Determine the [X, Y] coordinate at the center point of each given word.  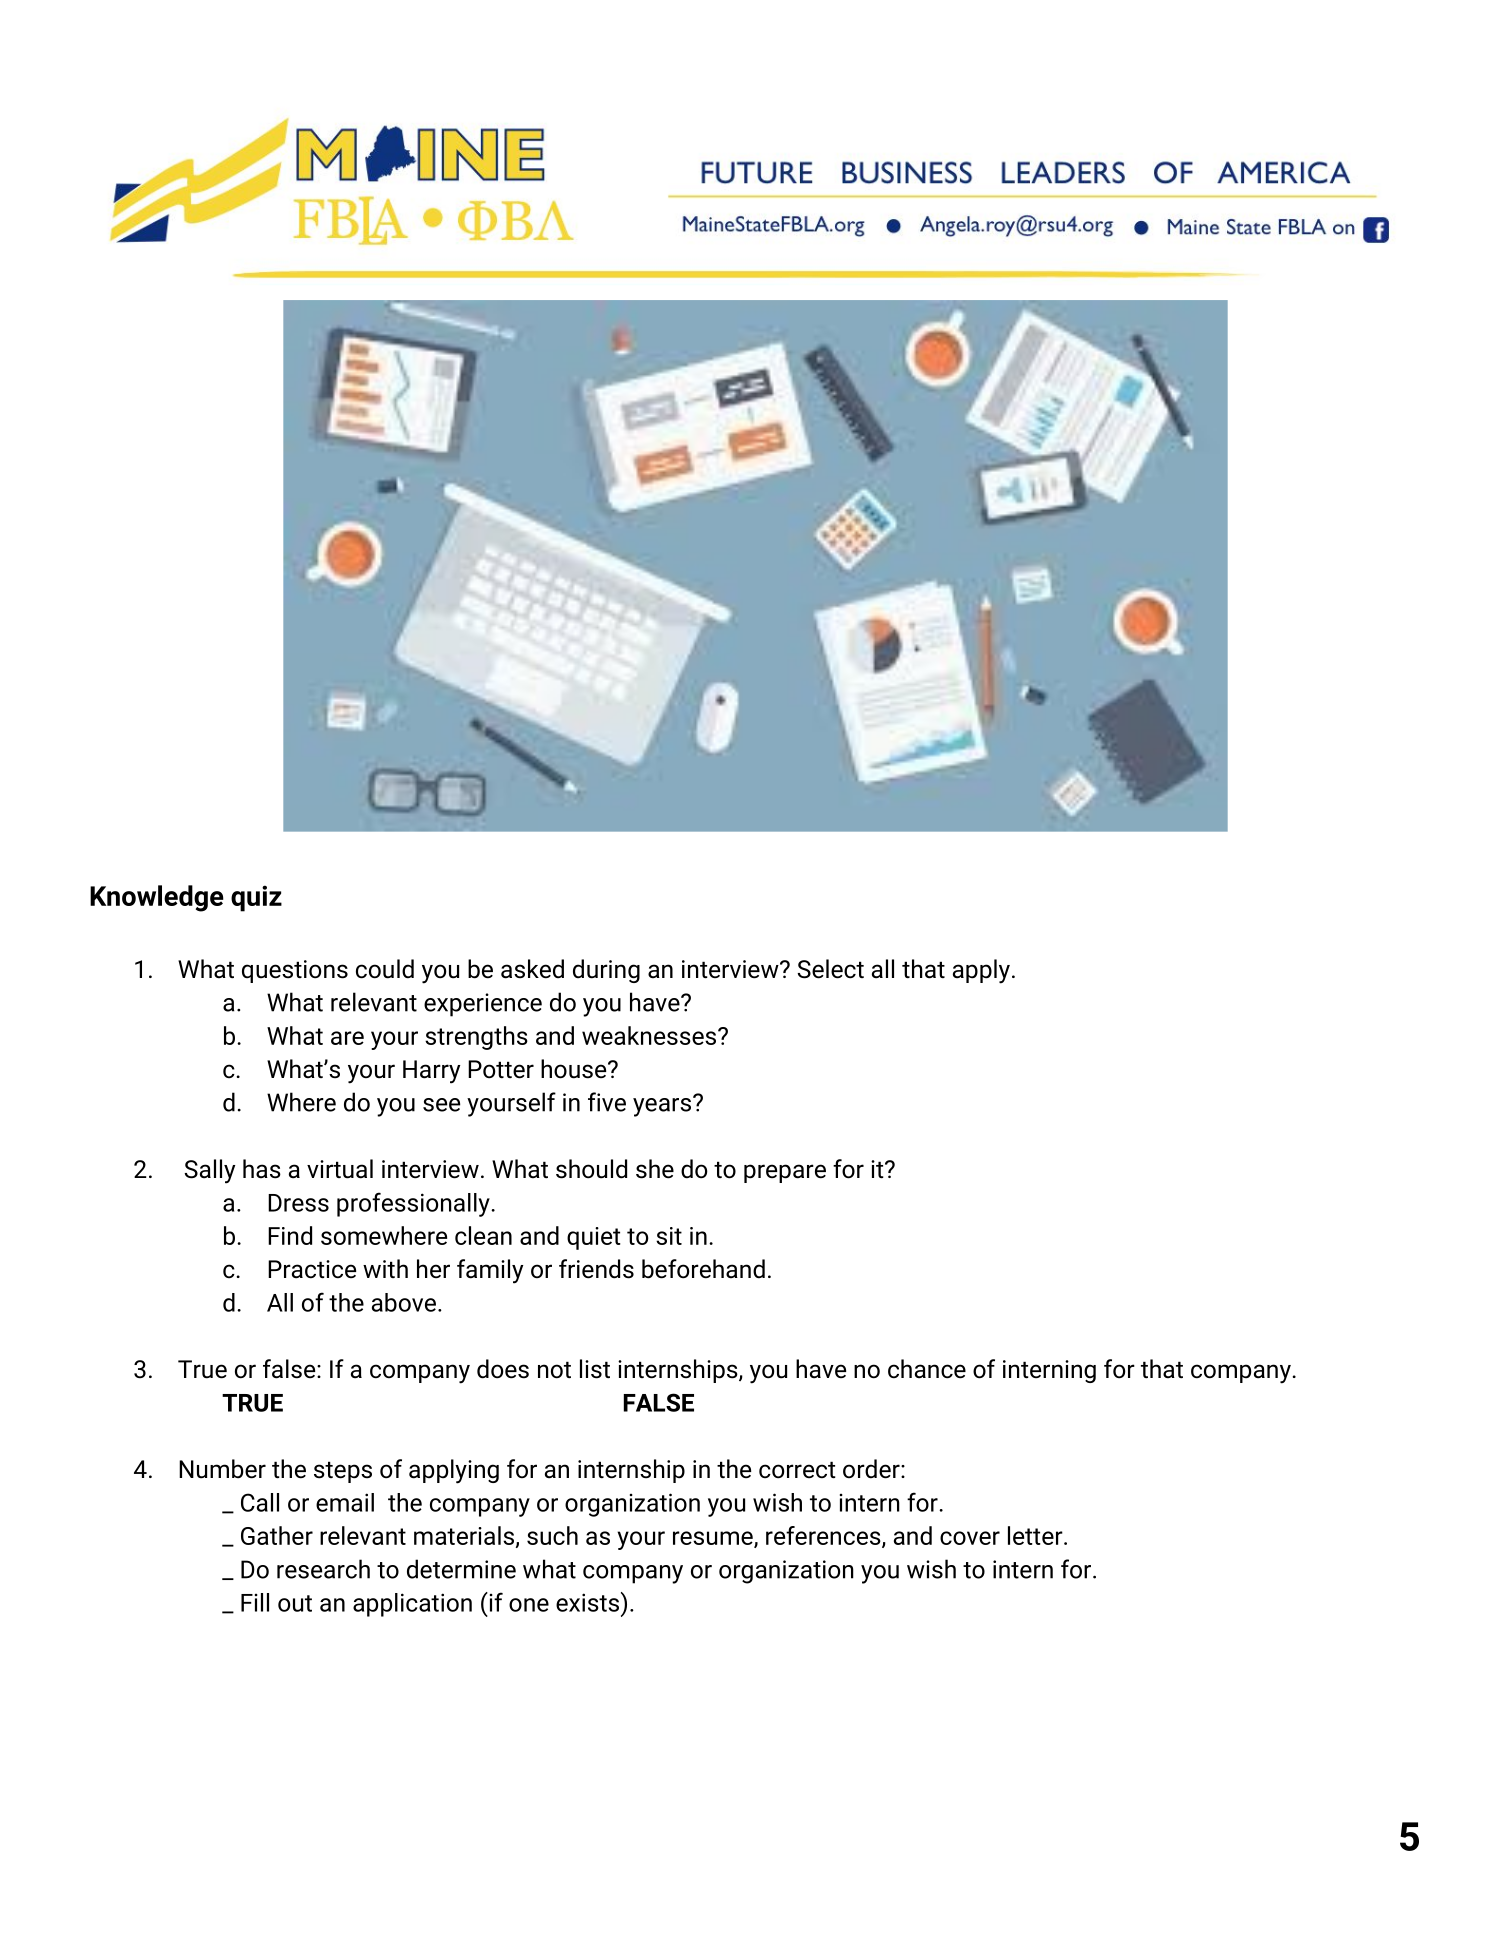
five [607, 1102]
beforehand [703, 1269]
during [606, 971]
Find [290, 1235]
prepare [785, 1173]
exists [587, 1602]
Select [830, 969]
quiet [594, 1238]
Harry [431, 1072]
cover [970, 1538]
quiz [256, 898]
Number [222, 1469]
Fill [255, 1602]
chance [927, 1369]
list [595, 1369]
